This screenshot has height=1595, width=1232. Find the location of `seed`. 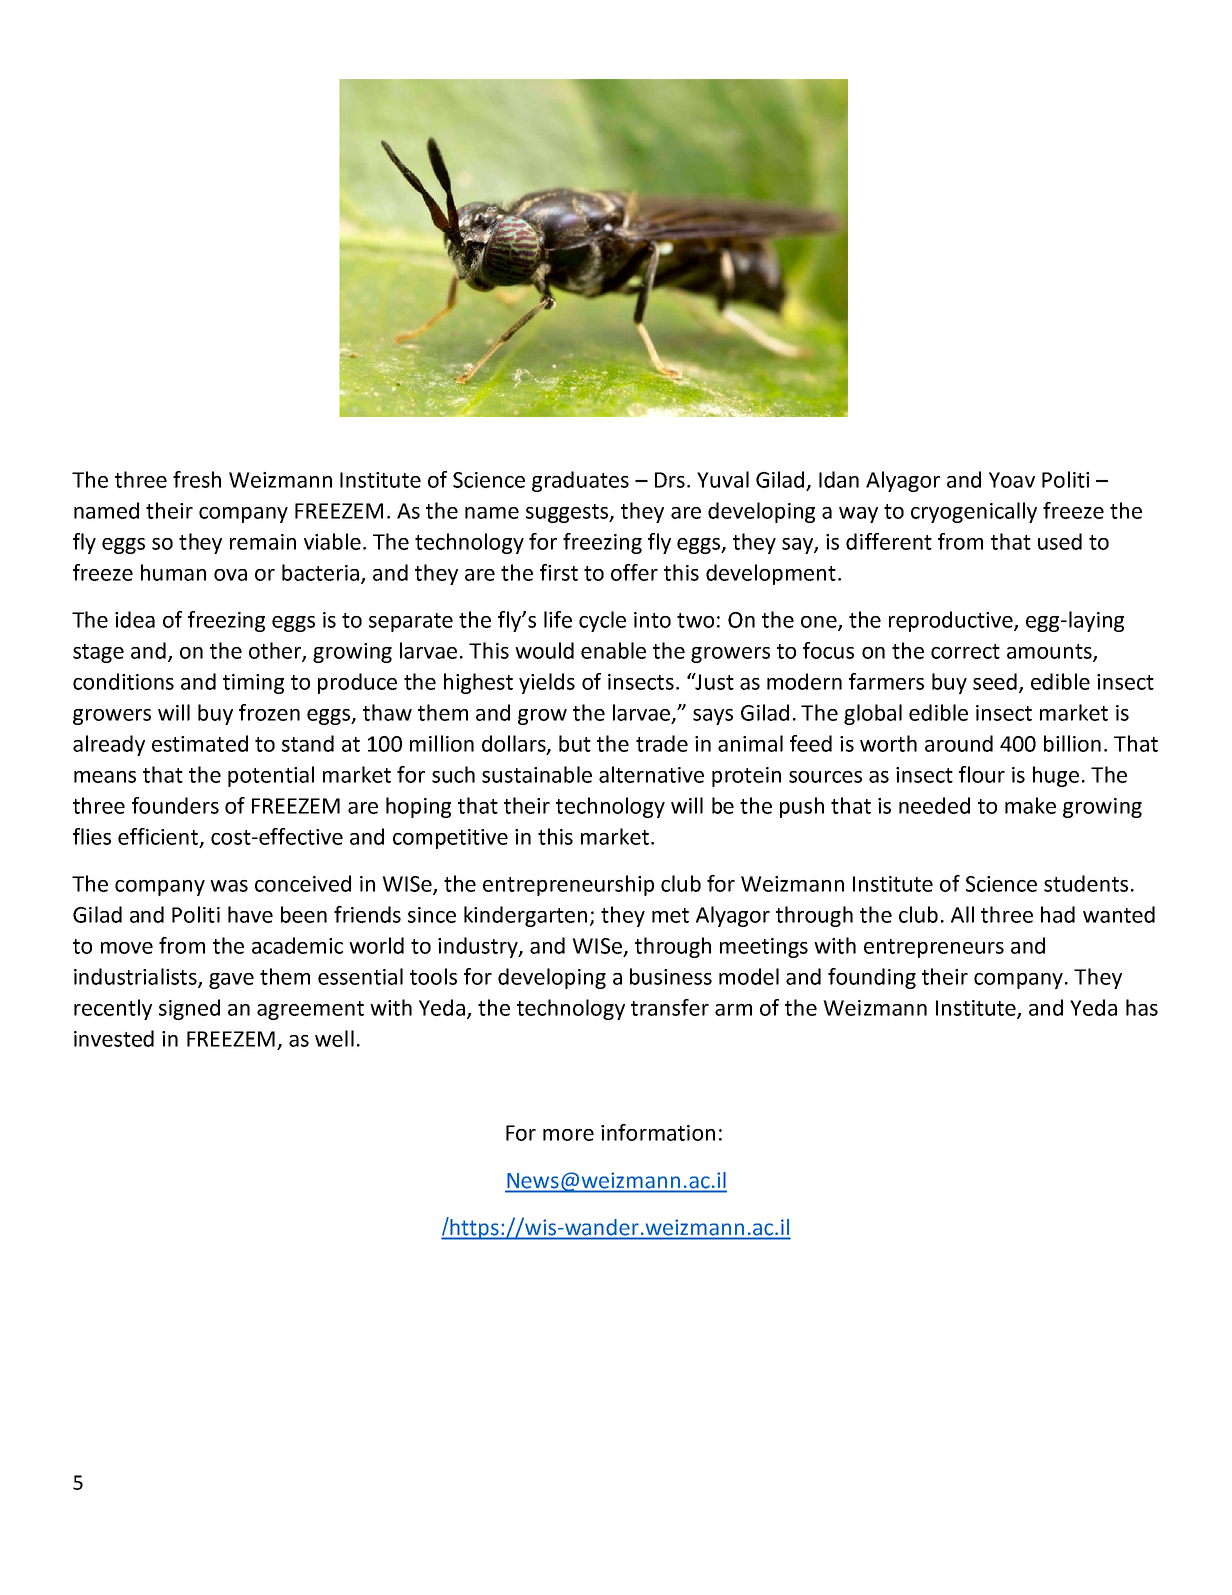

seed is located at coordinates (996, 682).
